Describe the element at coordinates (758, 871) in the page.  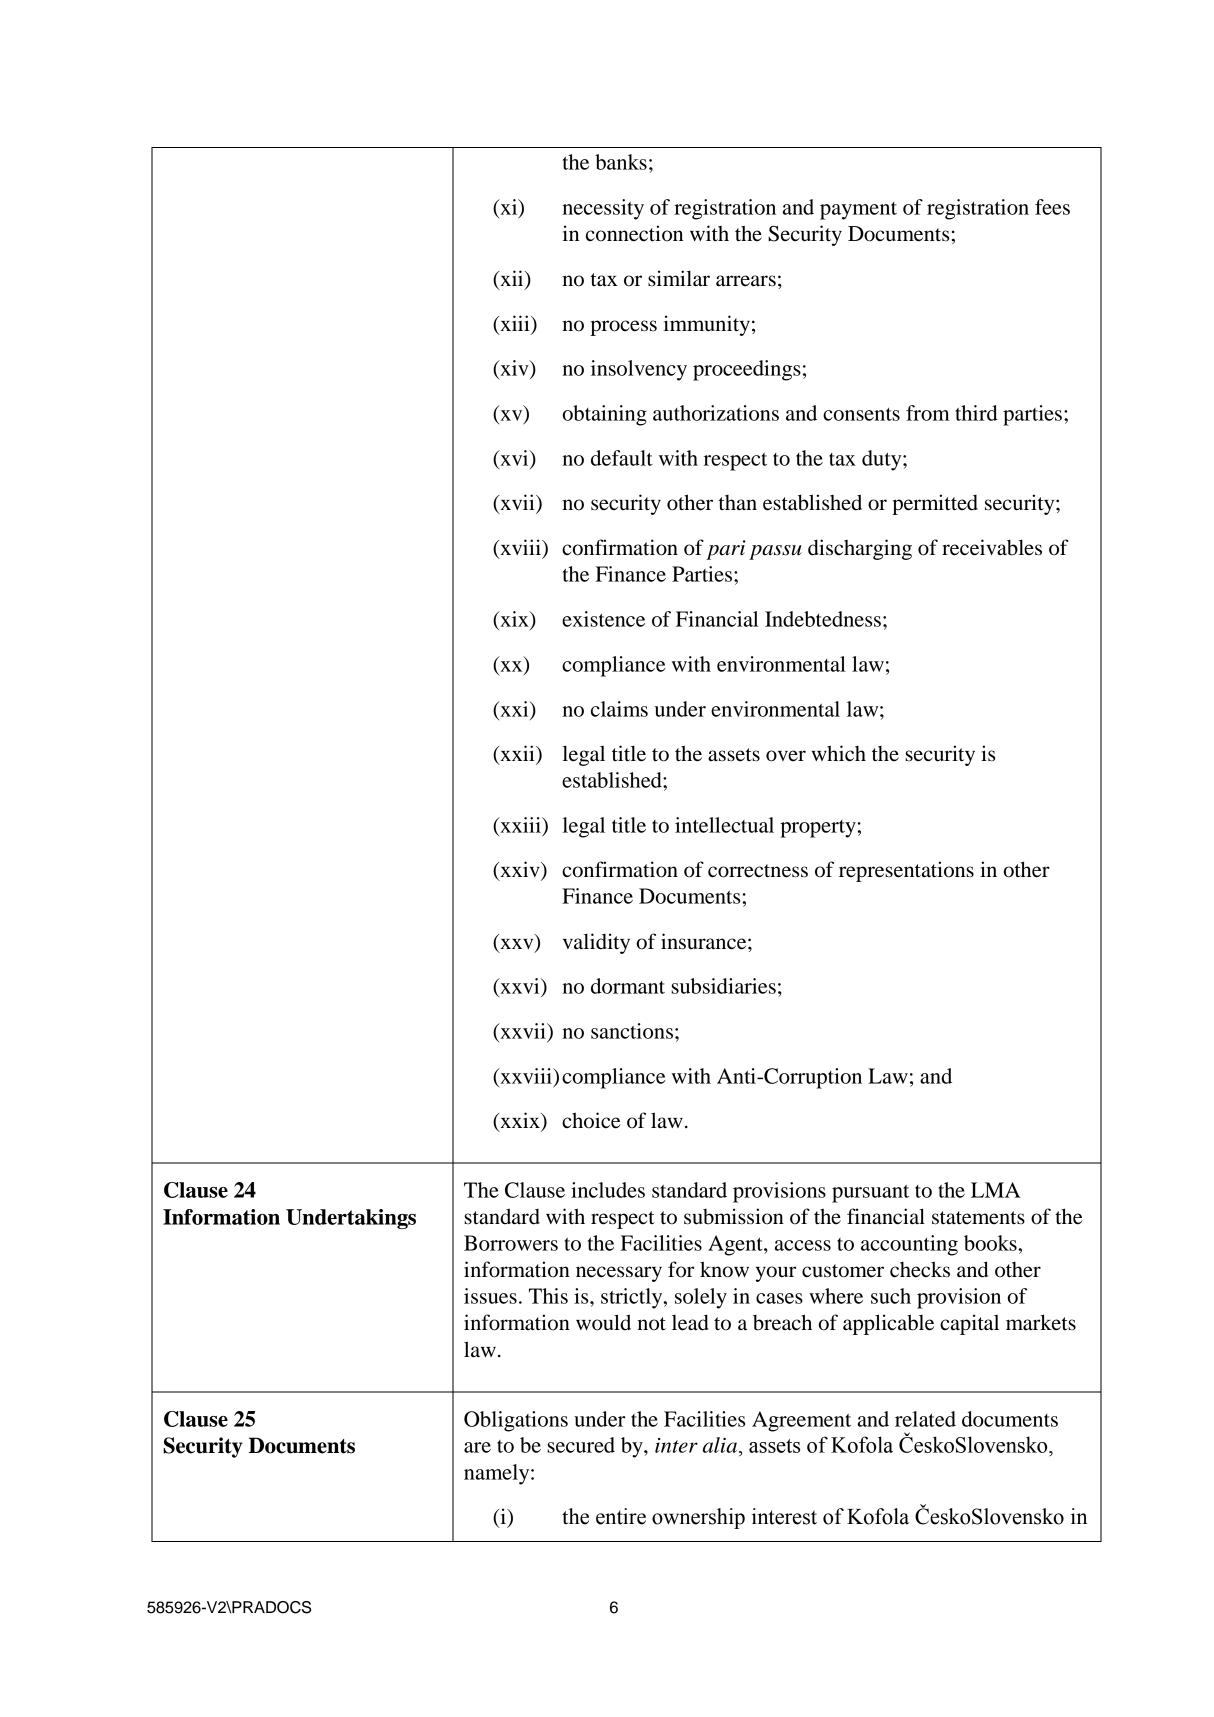
I see `correctness` at that location.
